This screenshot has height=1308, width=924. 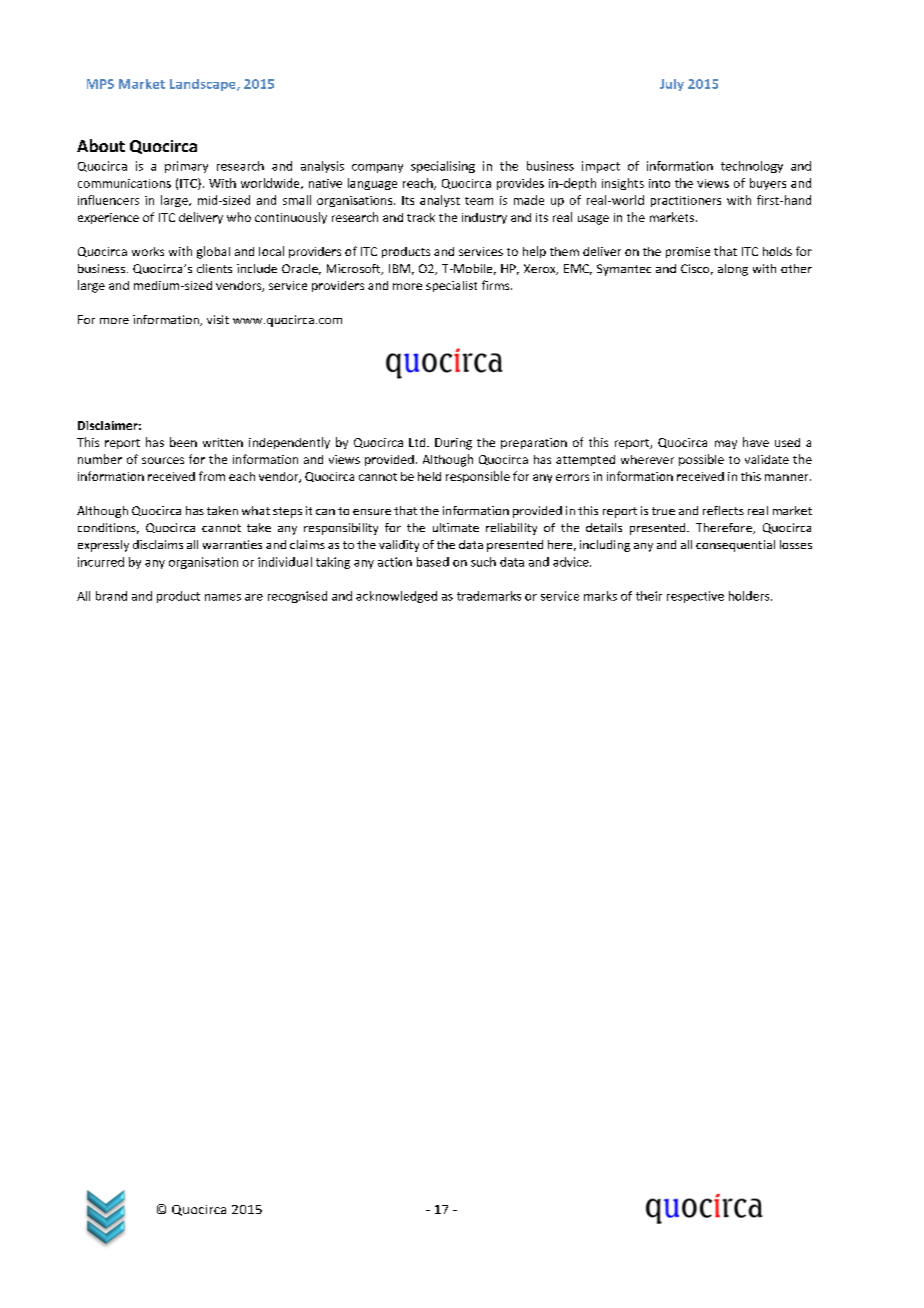 I want to click on July, so click(x=672, y=85).
